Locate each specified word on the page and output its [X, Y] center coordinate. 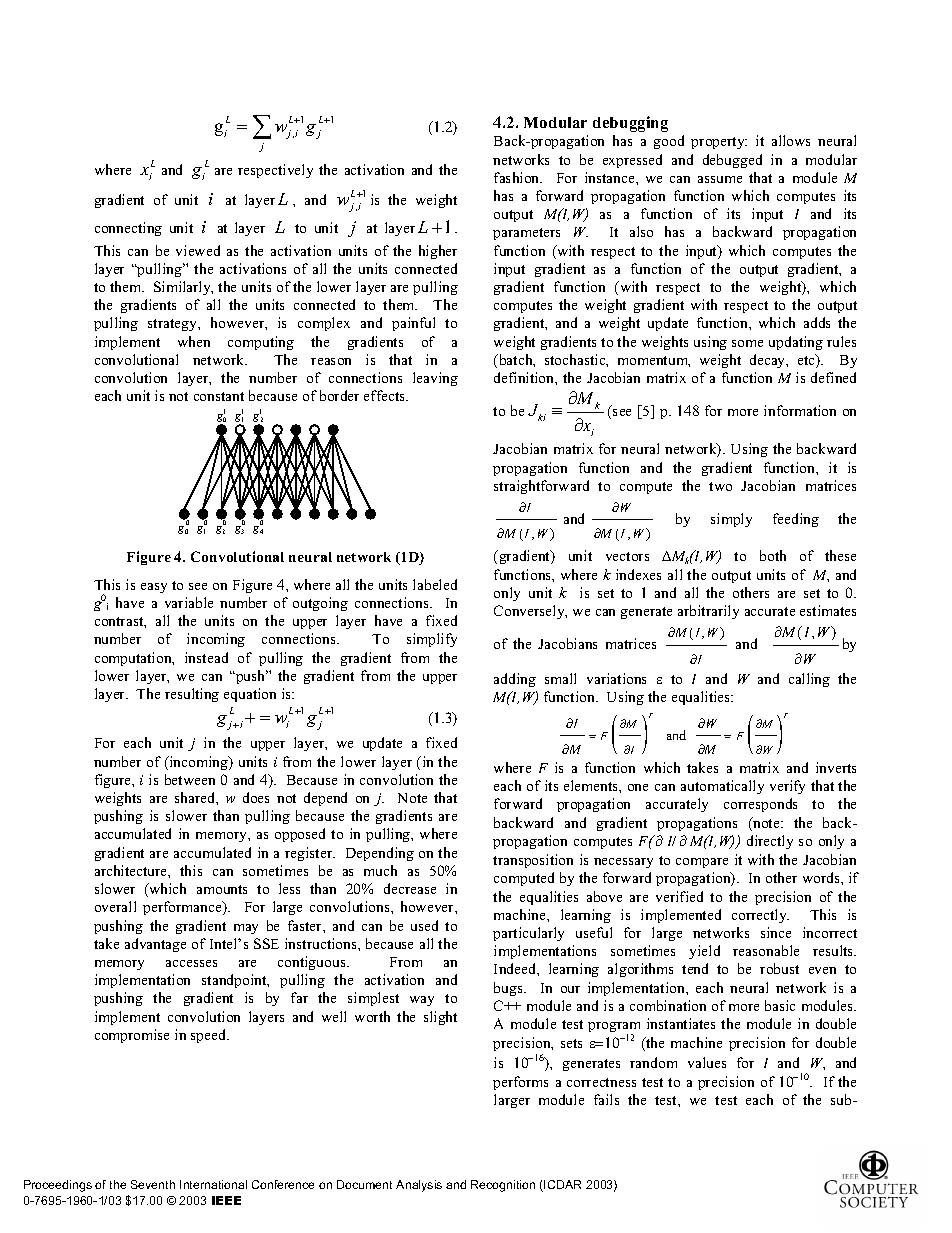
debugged [732, 161]
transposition [533, 861]
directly [770, 842]
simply [731, 520]
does [256, 797]
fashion [518, 177]
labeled [435, 584]
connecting [128, 229]
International [213, 1184]
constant [219, 396]
